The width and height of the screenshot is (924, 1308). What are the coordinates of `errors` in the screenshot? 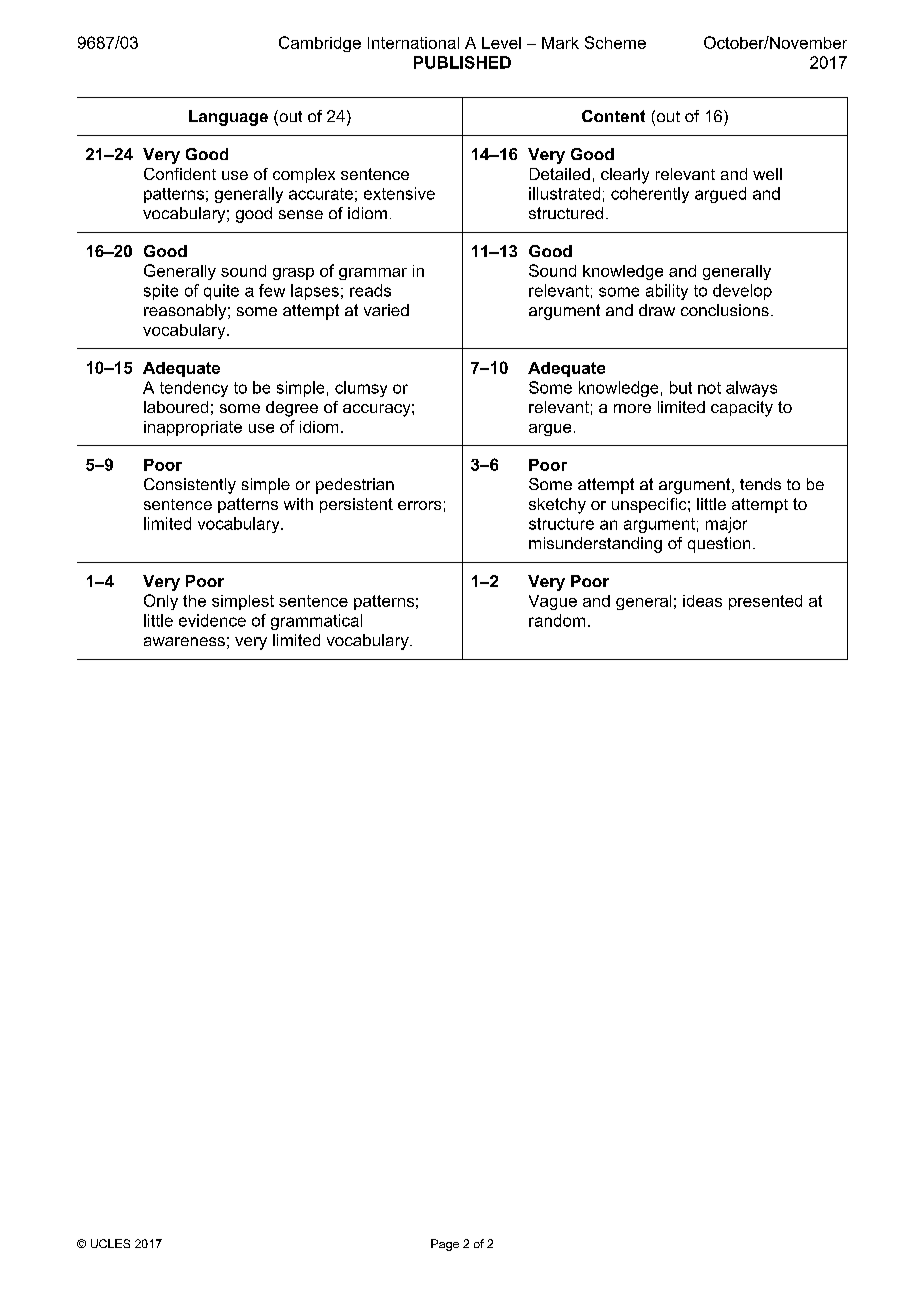 It's located at (419, 505).
